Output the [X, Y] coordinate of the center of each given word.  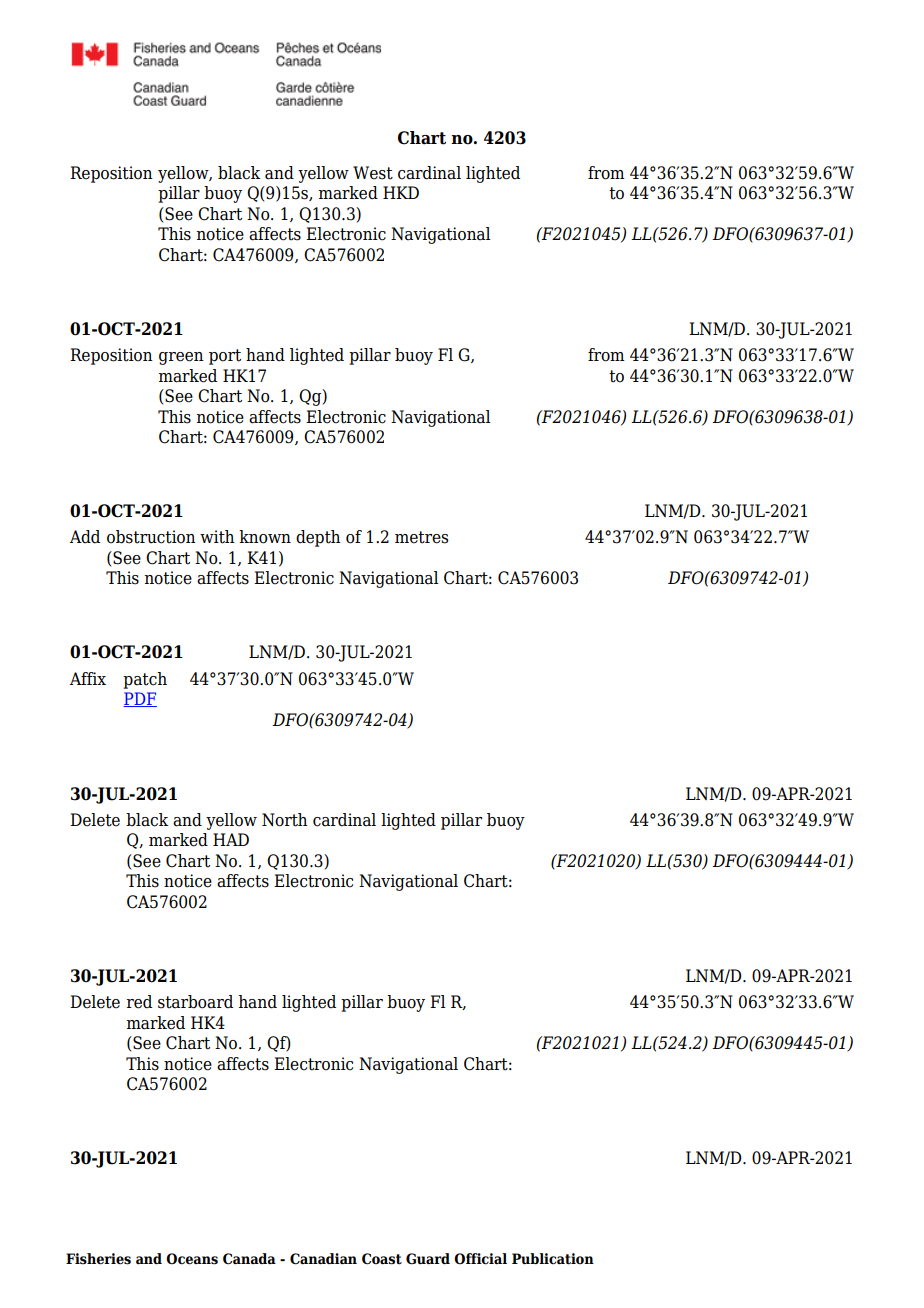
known [265, 537]
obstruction [151, 537]
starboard [195, 1002]
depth [318, 538]
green [181, 358]
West [373, 173]
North [285, 820]
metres [421, 537]
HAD [231, 839]
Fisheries [98, 1259]
